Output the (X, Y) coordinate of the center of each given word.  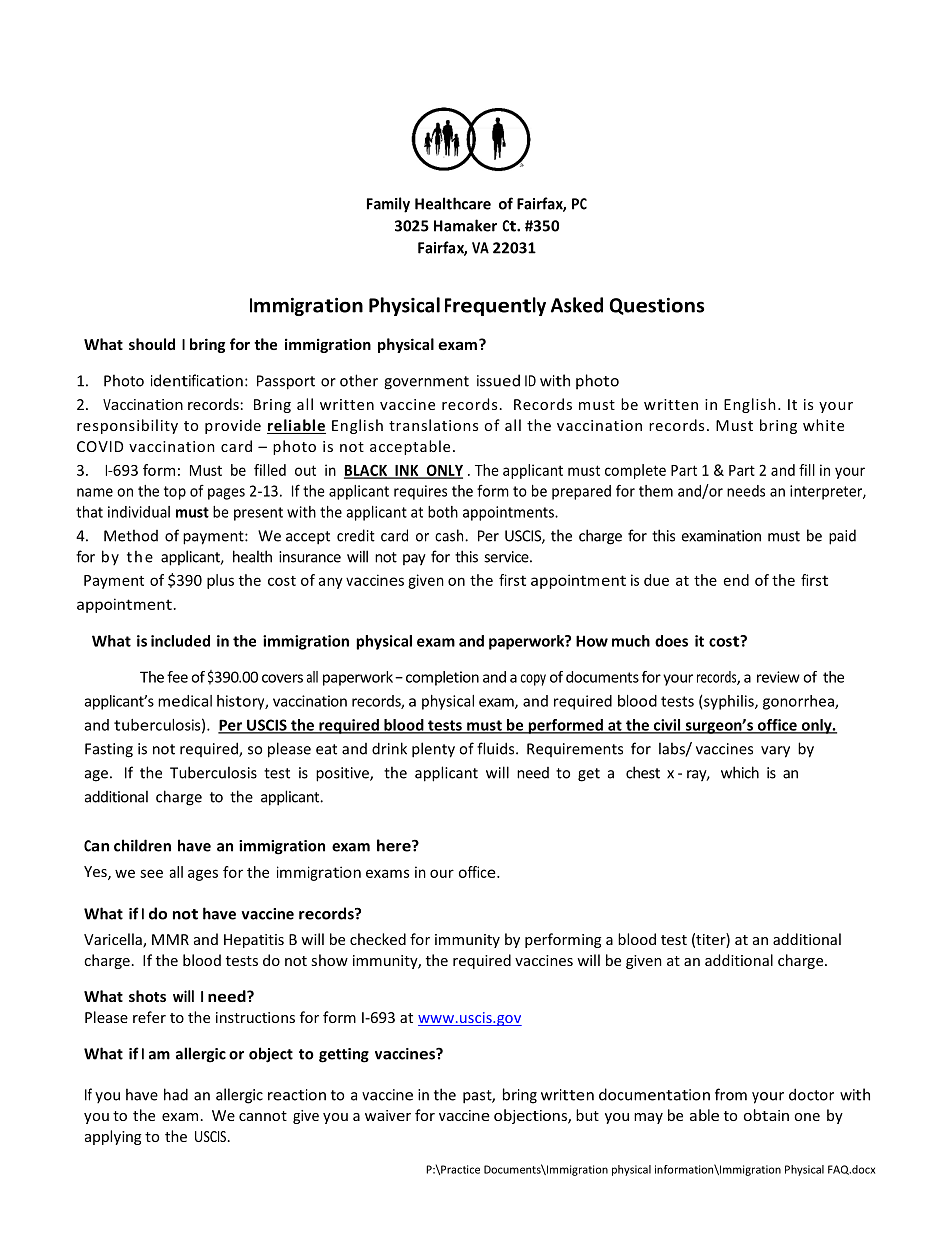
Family (388, 205)
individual (139, 512)
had (176, 1094)
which (740, 772)
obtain (766, 1115)
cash (450, 535)
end (736, 580)
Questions (657, 306)
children (142, 845)
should (152, 344)
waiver (388, 1115)
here (395, 845)
